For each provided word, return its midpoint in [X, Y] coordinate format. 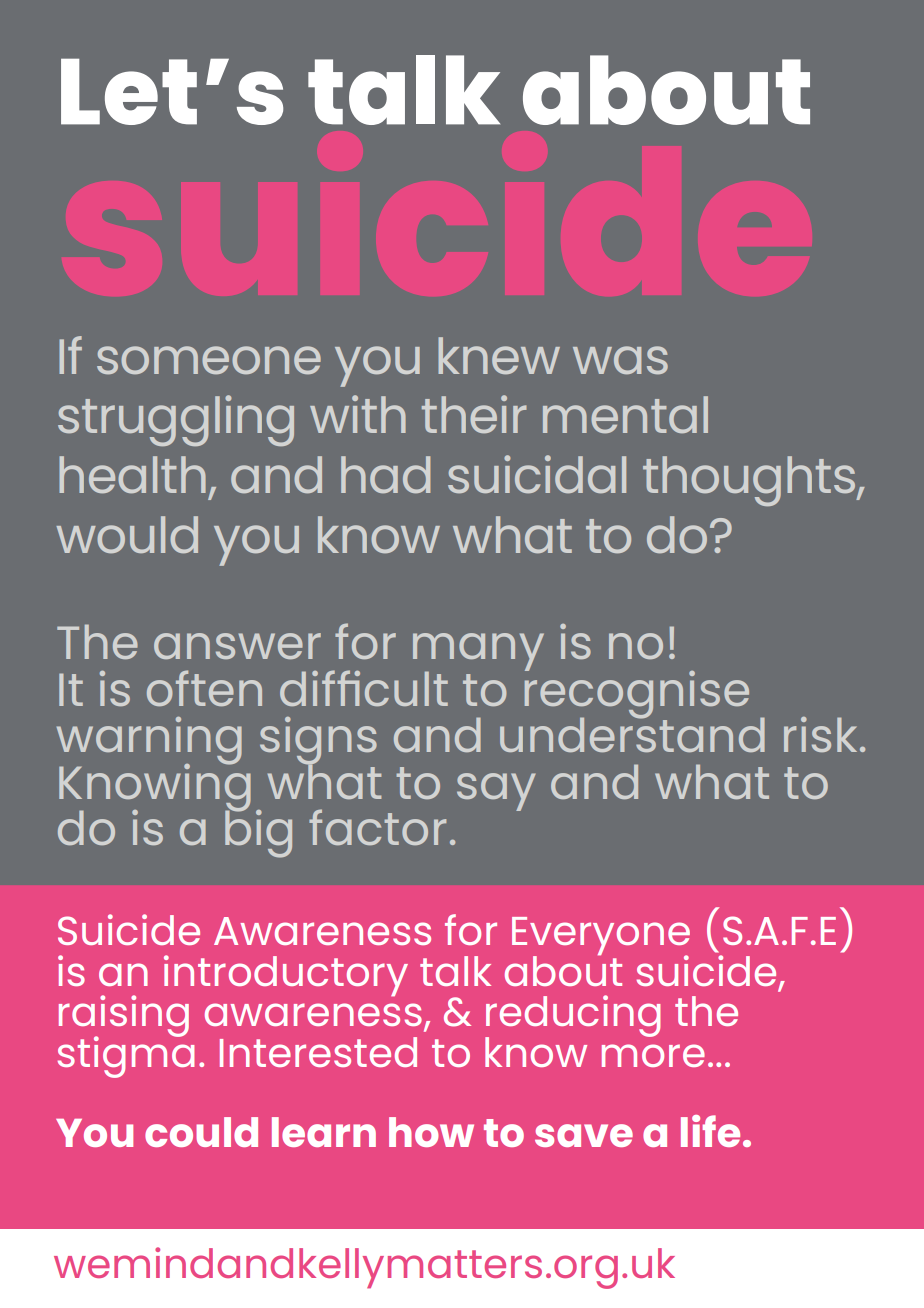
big [258, 832]
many [478, 653]
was [620, 360]
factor [377, 827]
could [201, 1132]
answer [237, 646]
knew [499, 355]
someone [209, 360]
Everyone [601, 937]
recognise [637, 694]
